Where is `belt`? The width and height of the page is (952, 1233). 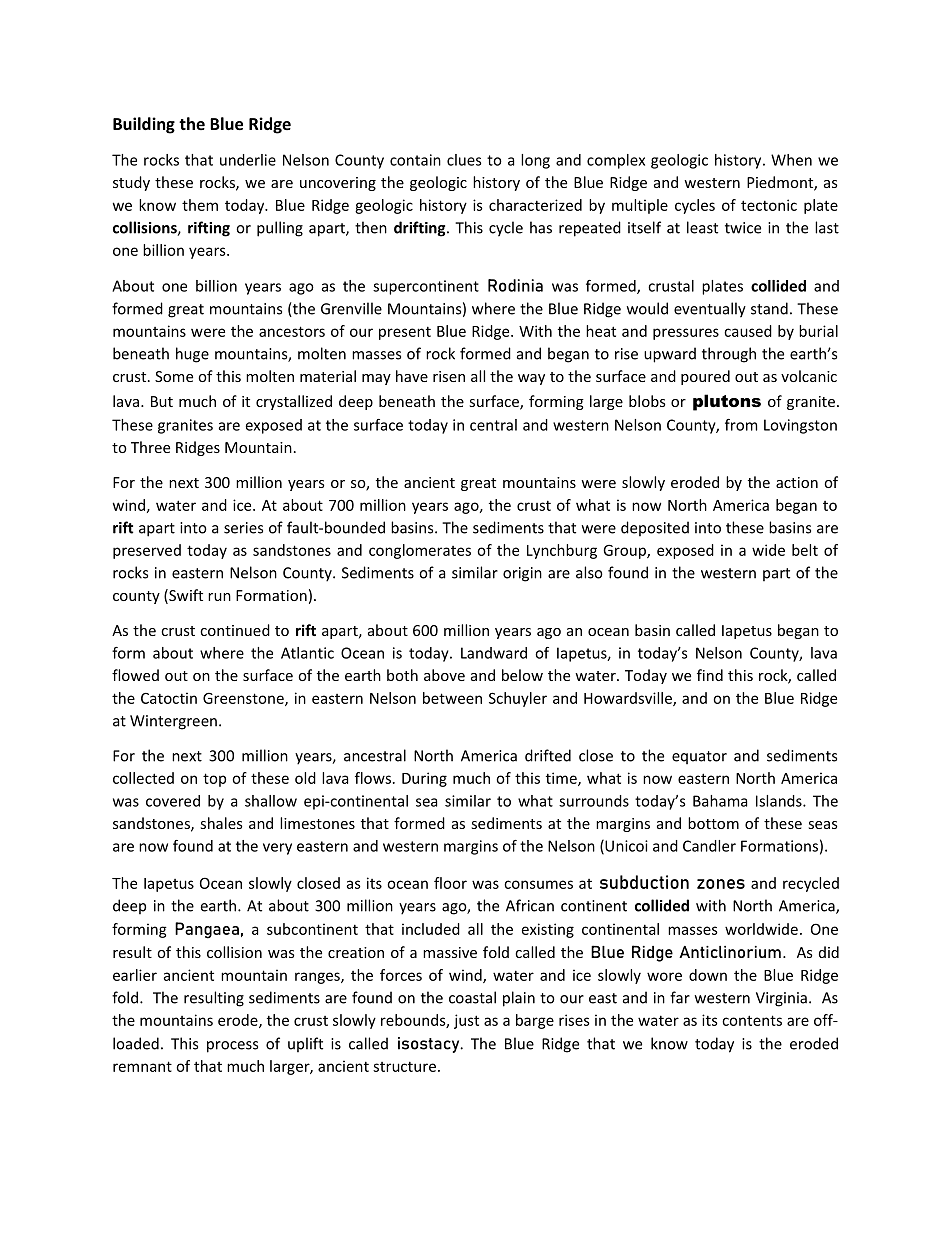
belt is located at coordinates (805, 550).
